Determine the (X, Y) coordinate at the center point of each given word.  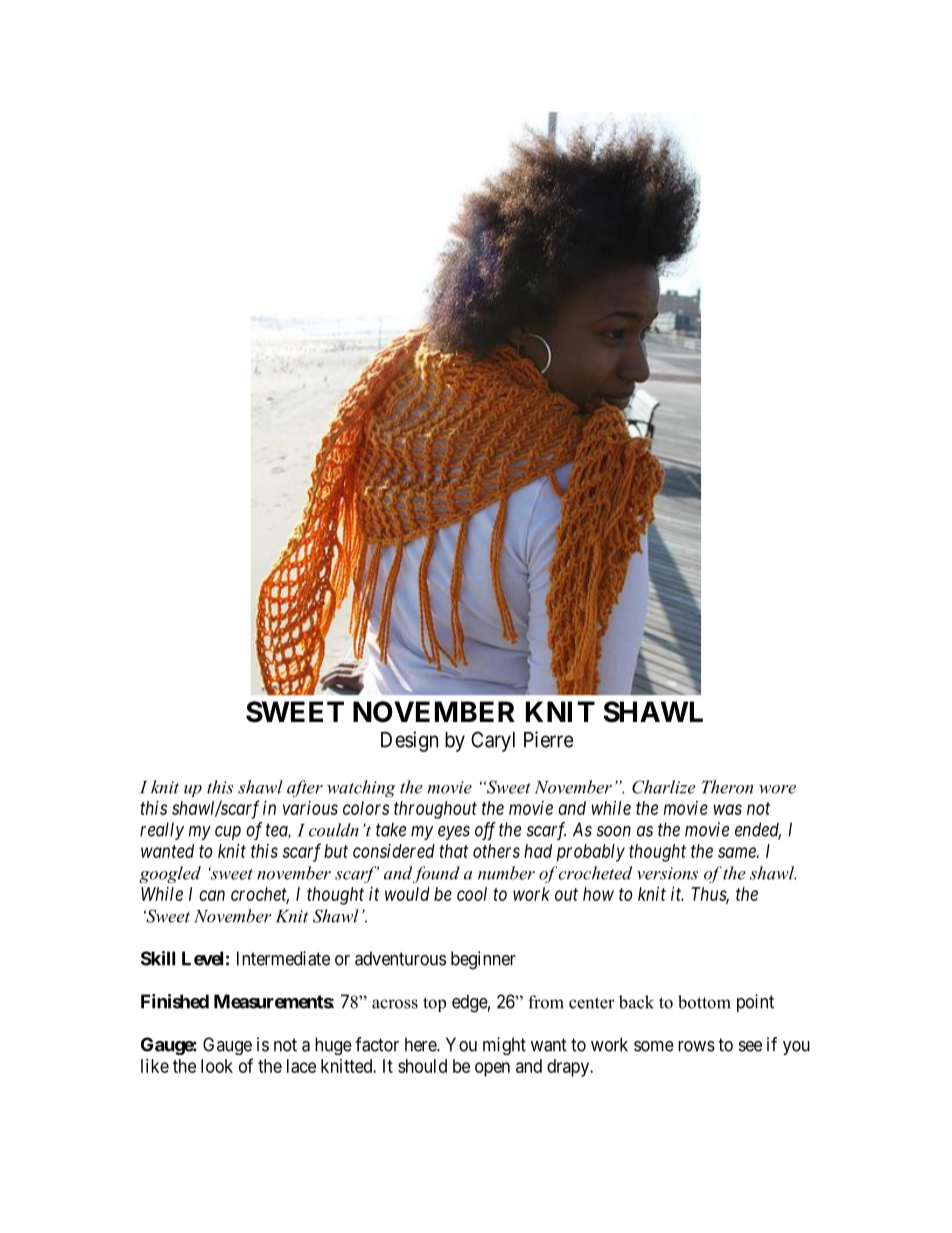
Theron (727, 787)
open (492, 1069)
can (212, 895)
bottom (704, 1002)
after (305, 788)
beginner (483, 960)
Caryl (493, 741)
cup (228, 833)
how (598, 894)
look (217, 1066)
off (485, 831)
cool (472, 894)
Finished (175, 1001)
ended (758, 830)
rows (696, 1046)
